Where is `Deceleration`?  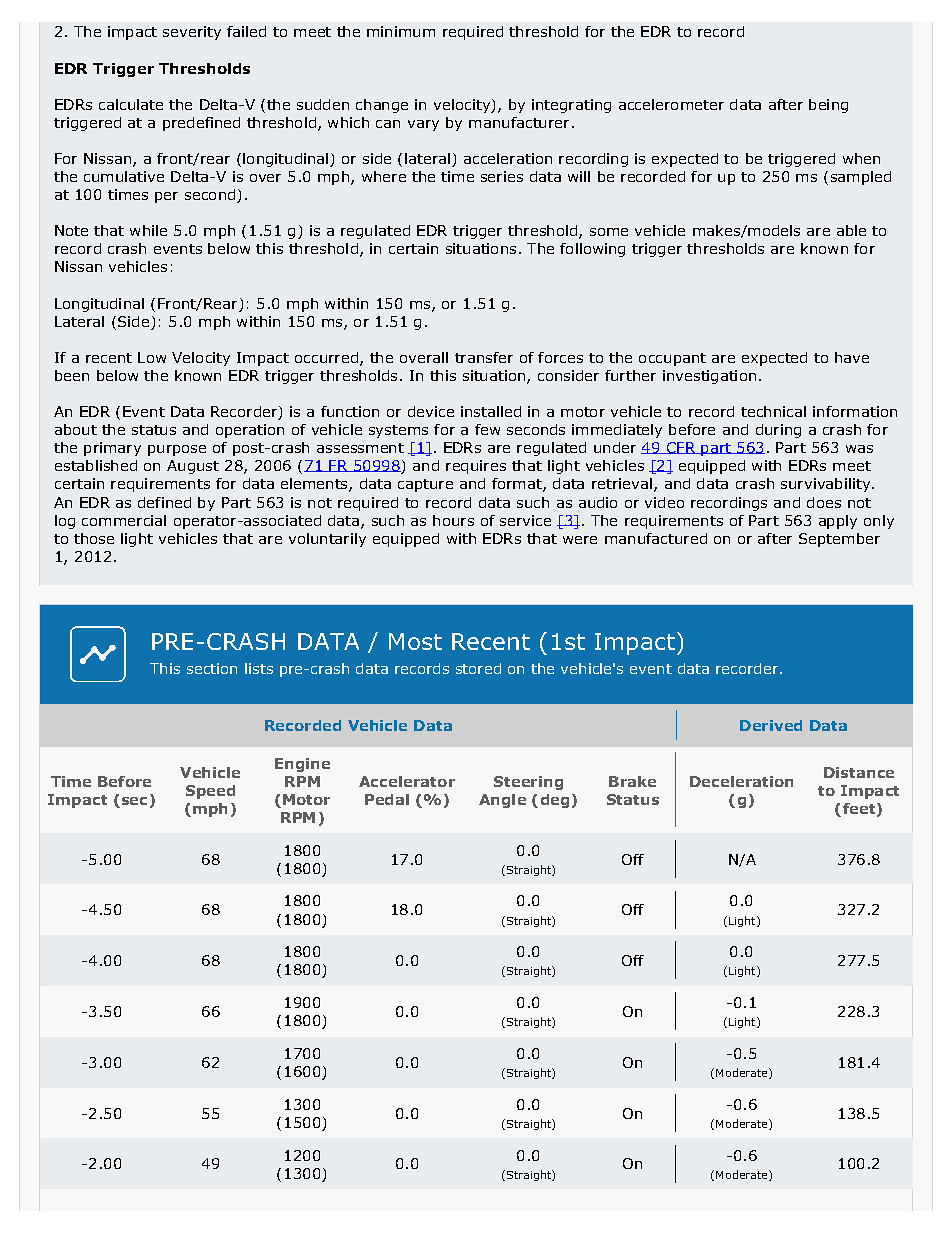 Deceleration is located at coordinates (741, 781).
